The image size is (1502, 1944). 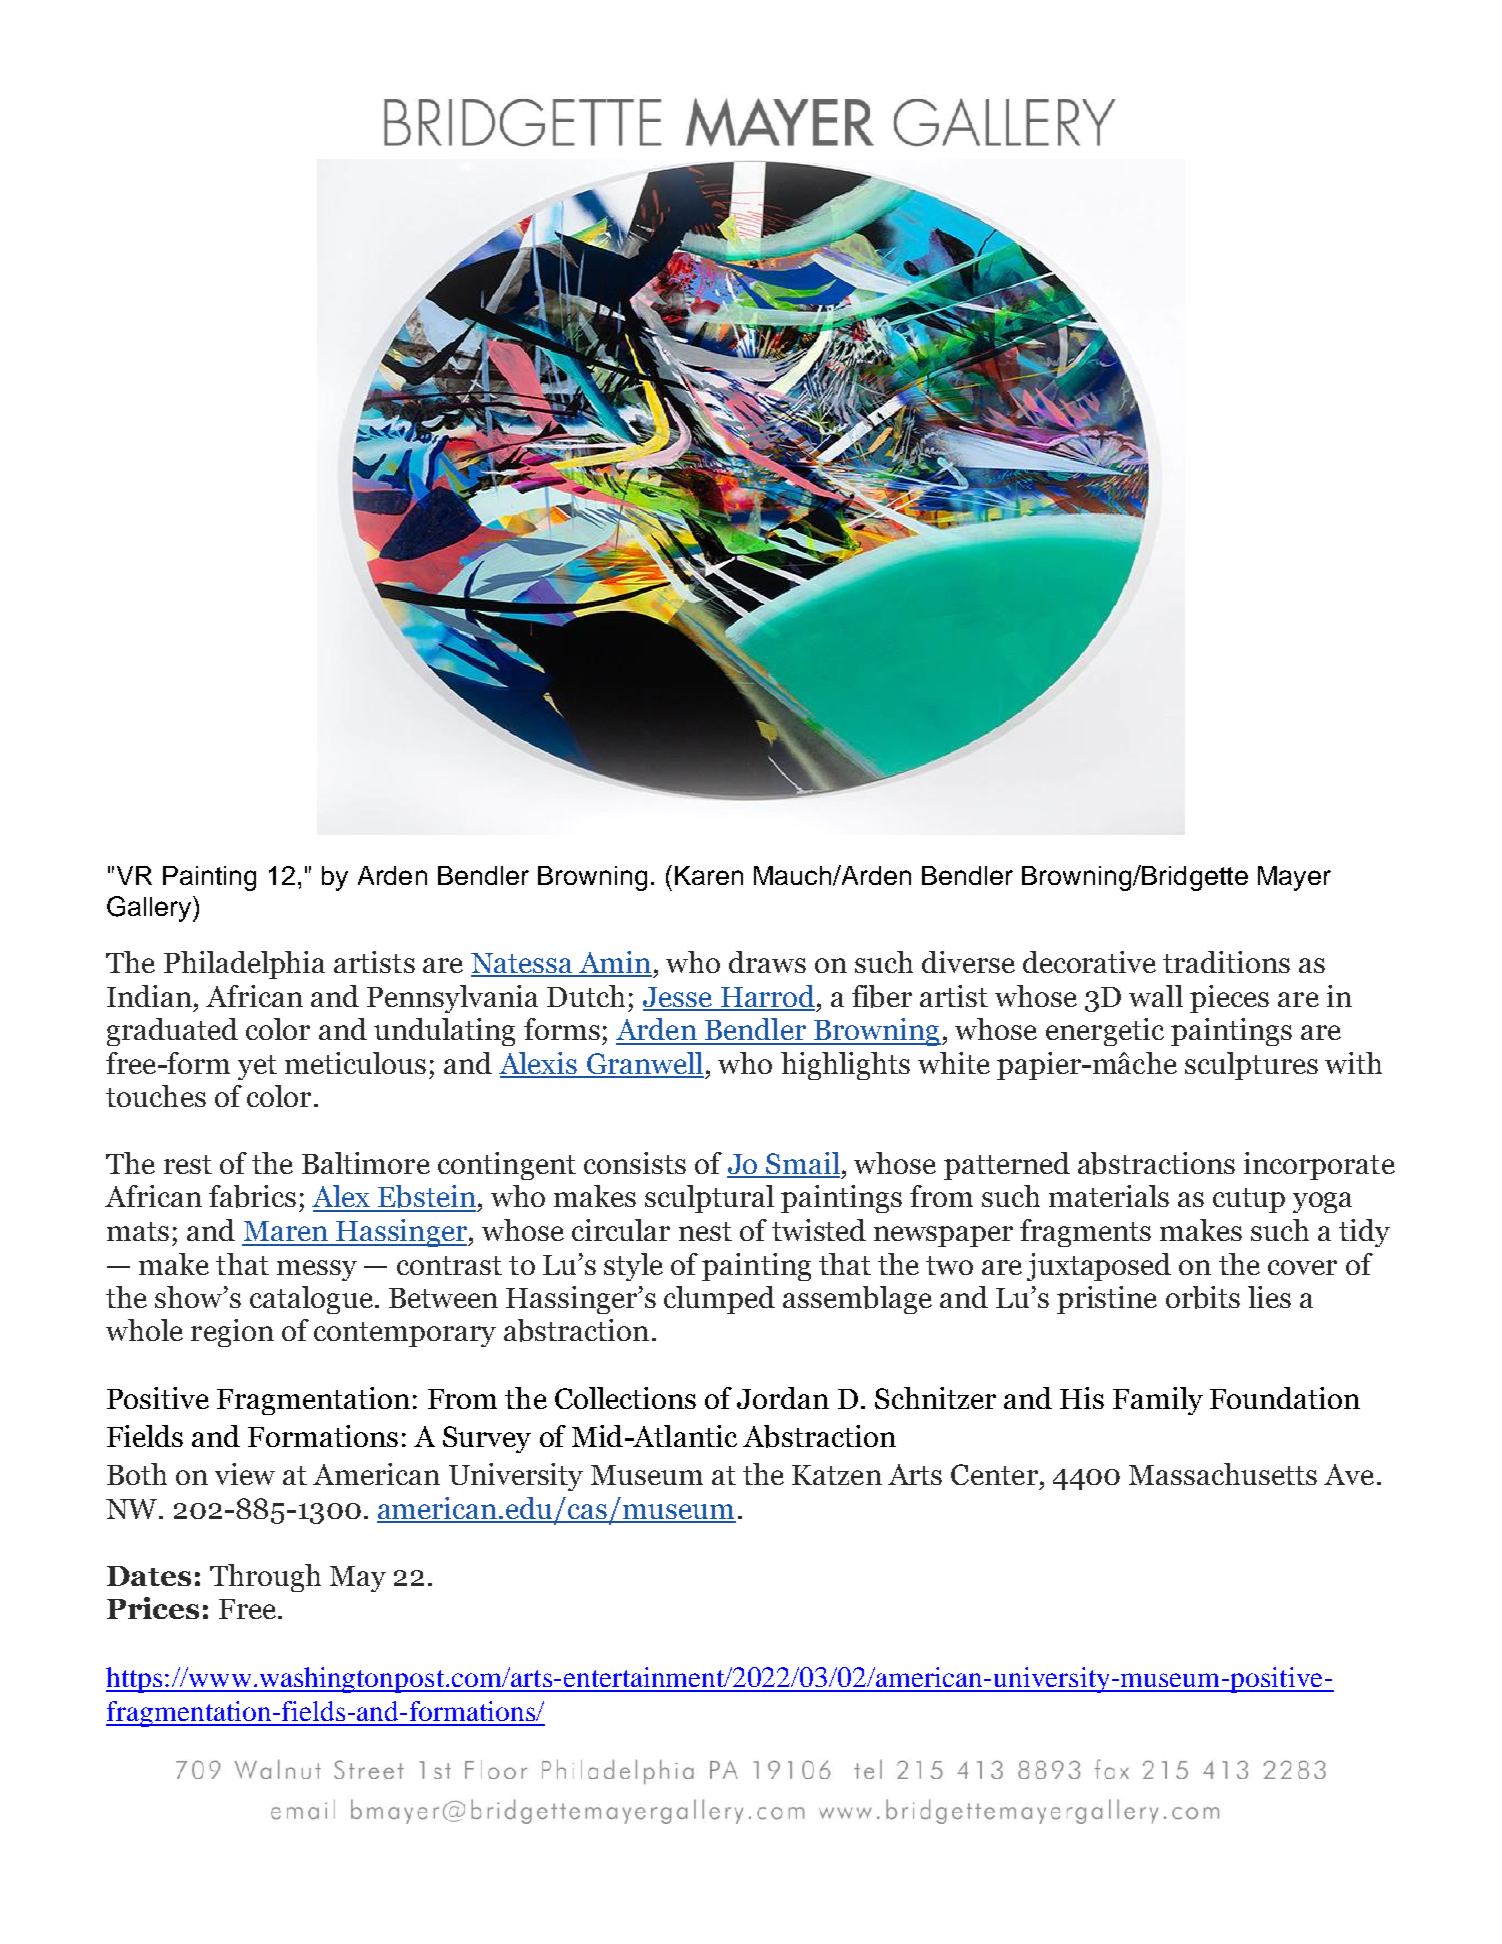 I want to click on Gallery, so click(x=150, y=909).
